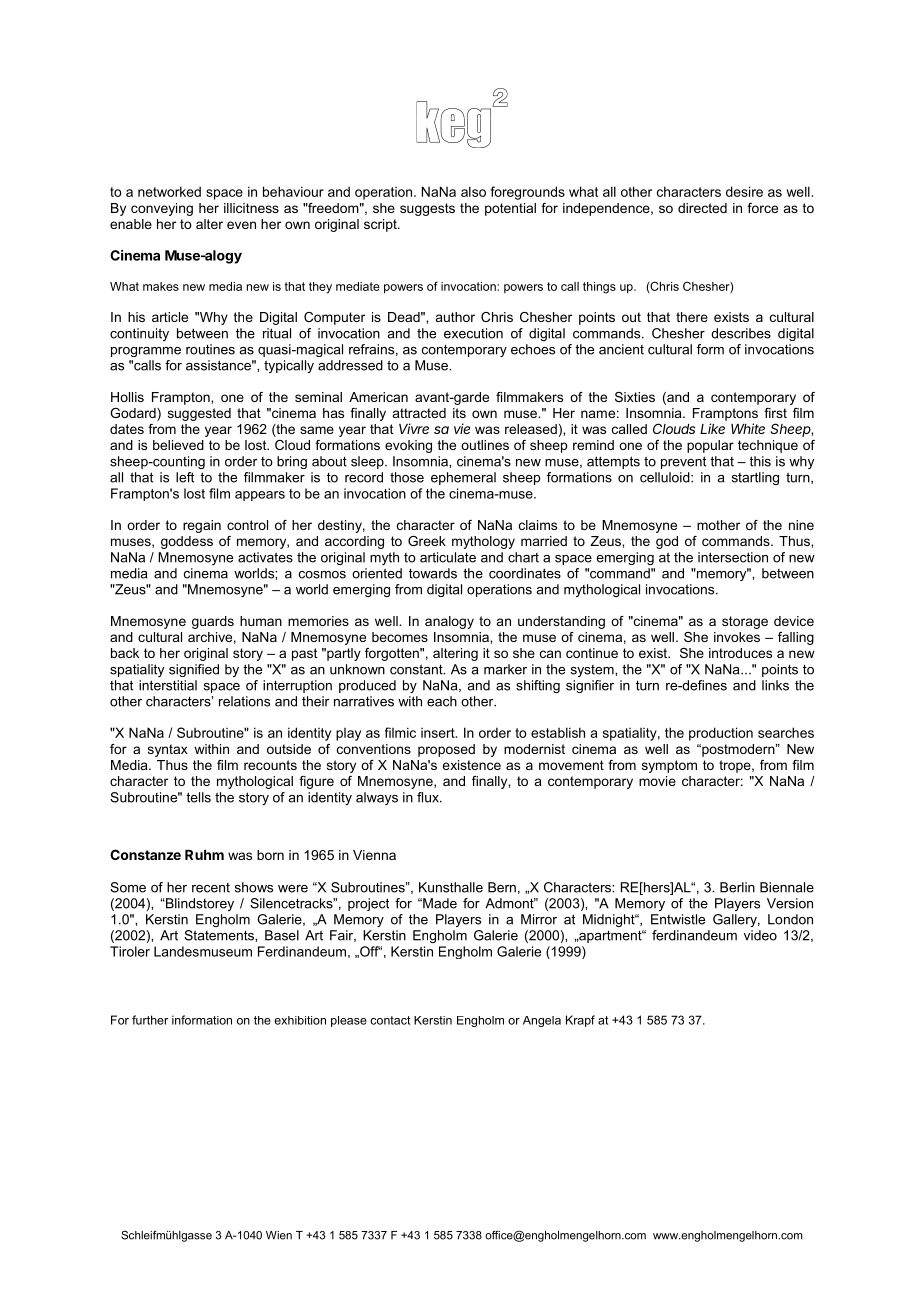  Describe the element at coordinates (702, 208) in the image. I see `directed` at that location.
